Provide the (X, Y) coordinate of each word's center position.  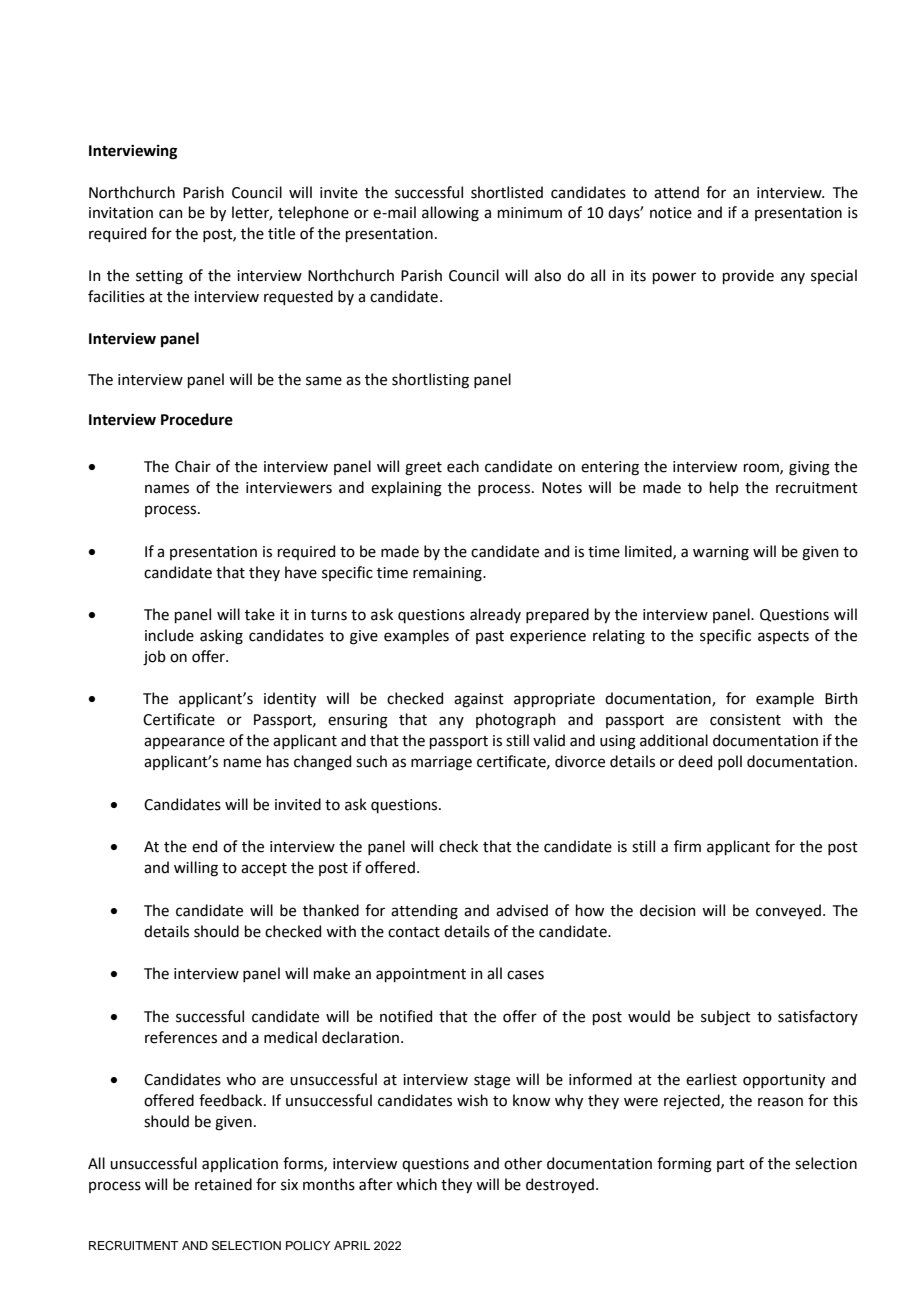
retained (223, 1184)
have (301, 572)
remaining (448, 574)
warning (721, 553)
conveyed (788, 911)
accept (264, 869)
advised (522, 910)
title (281, 233)
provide (748, 276)
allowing (450, 214)
